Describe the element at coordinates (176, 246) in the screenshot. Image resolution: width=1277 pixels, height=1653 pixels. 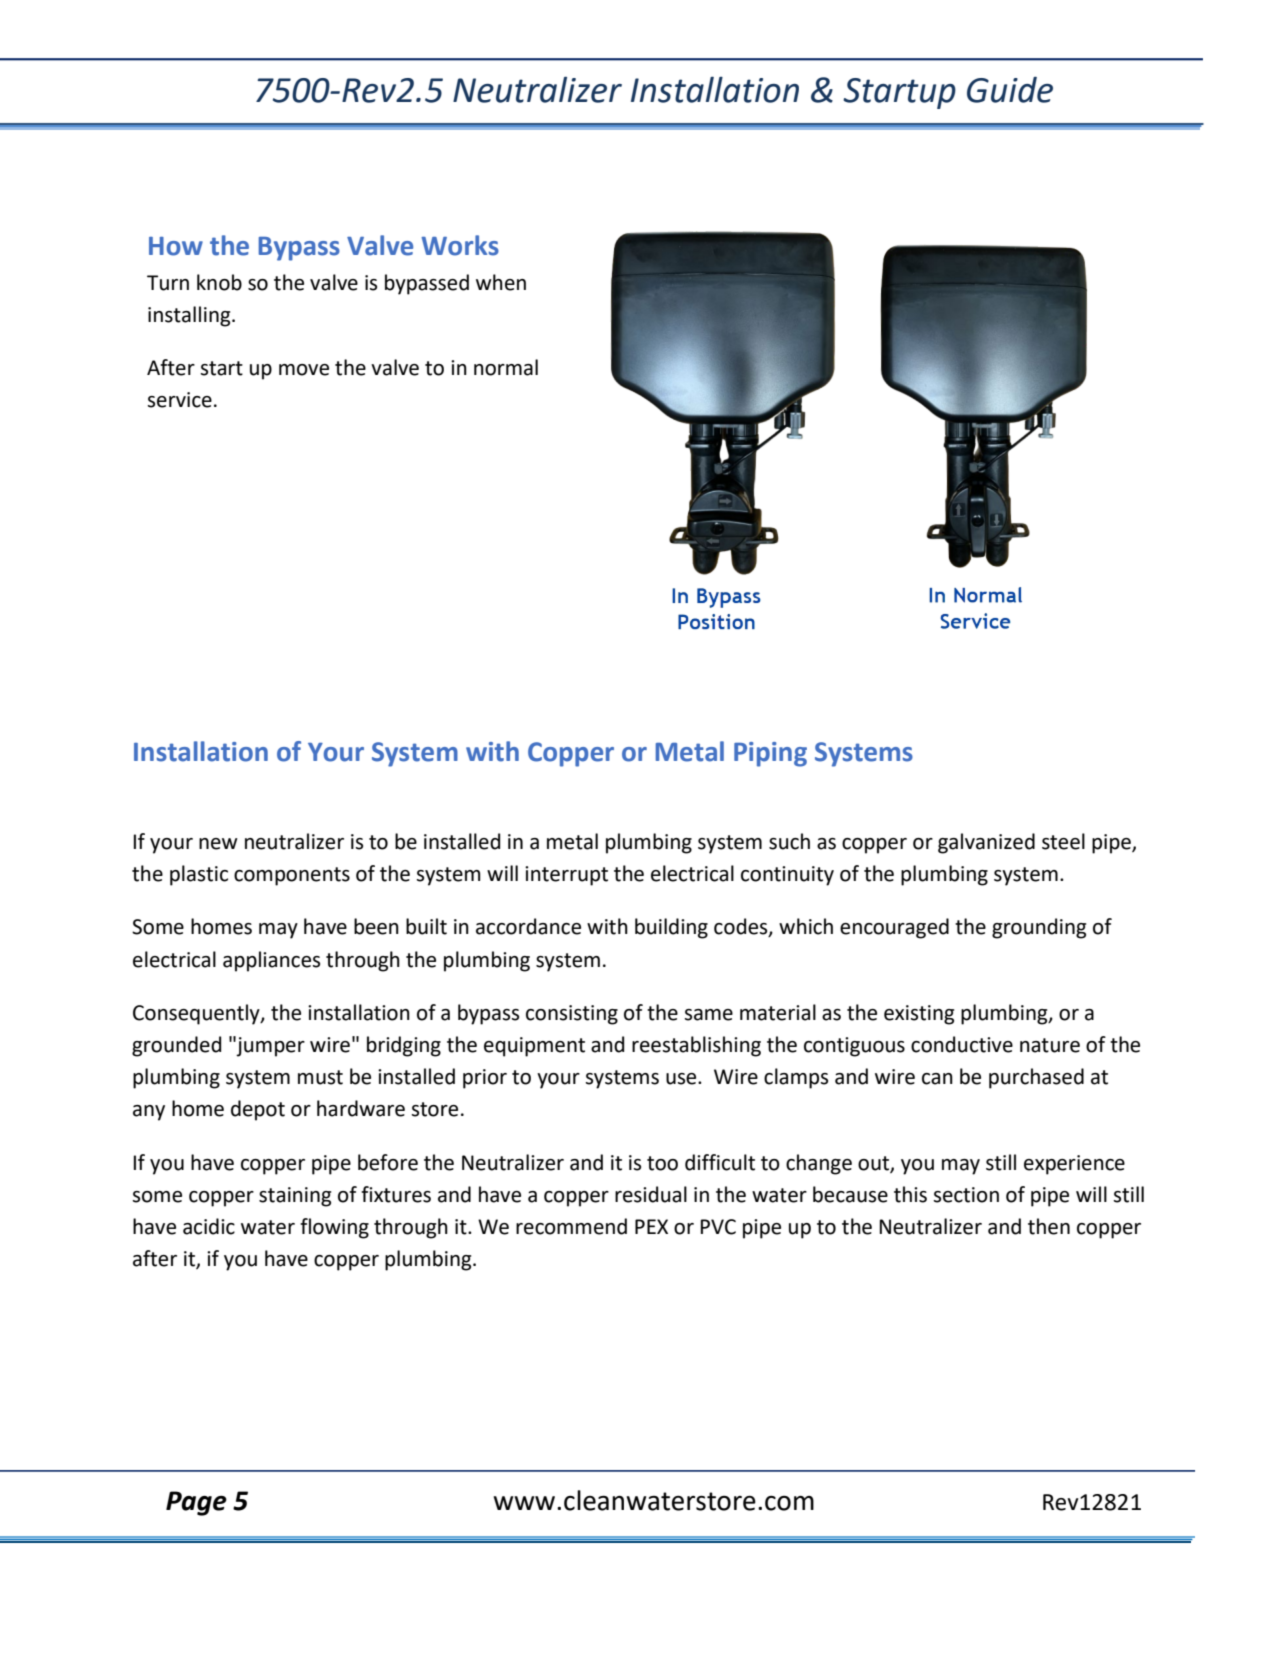
I see `How` at that location.
